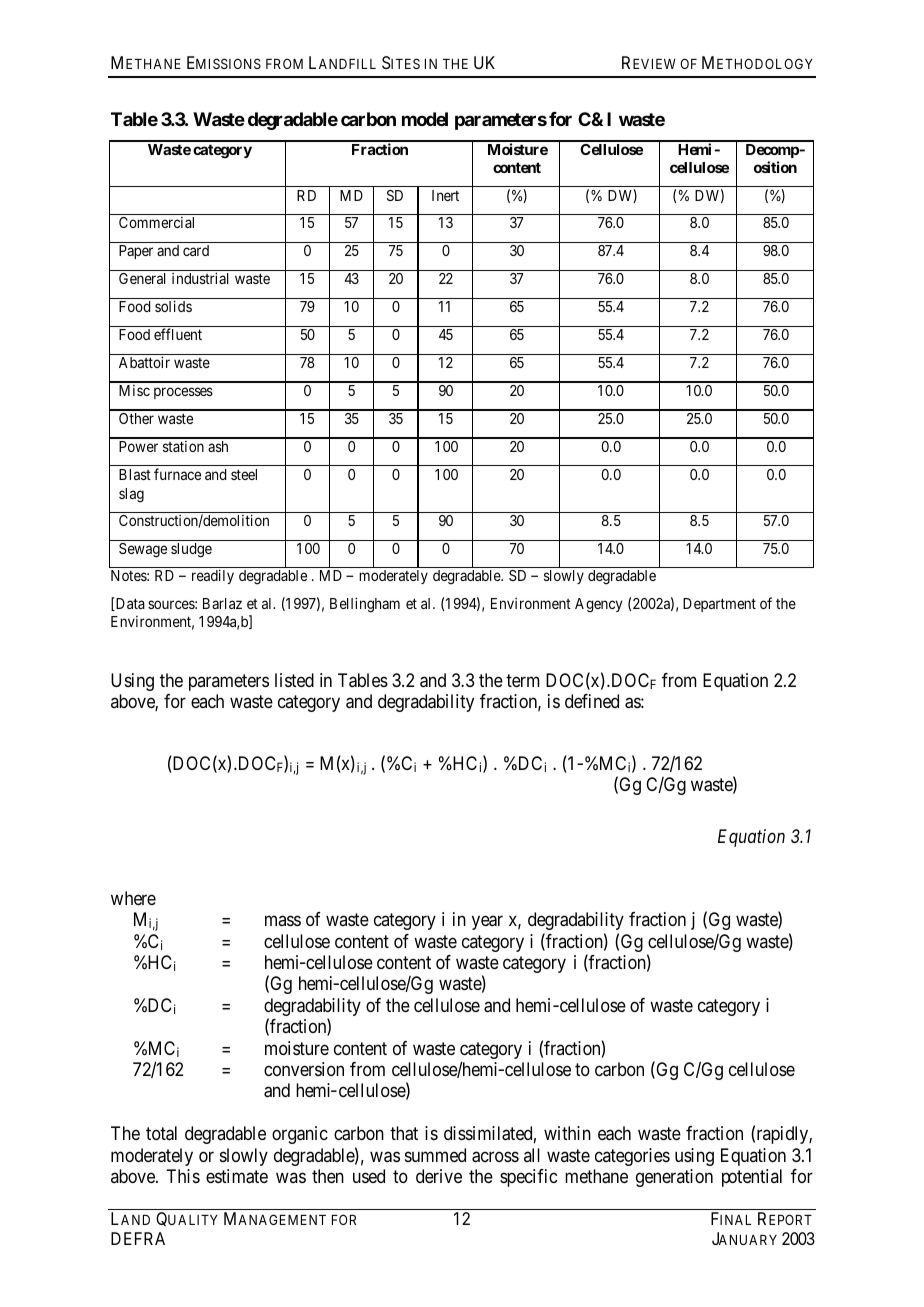 The height and width of the page is (1307, 924). What do you see at coordinates (592, 701) in the page?
I see `defined` at bounding box center [592, 701].
